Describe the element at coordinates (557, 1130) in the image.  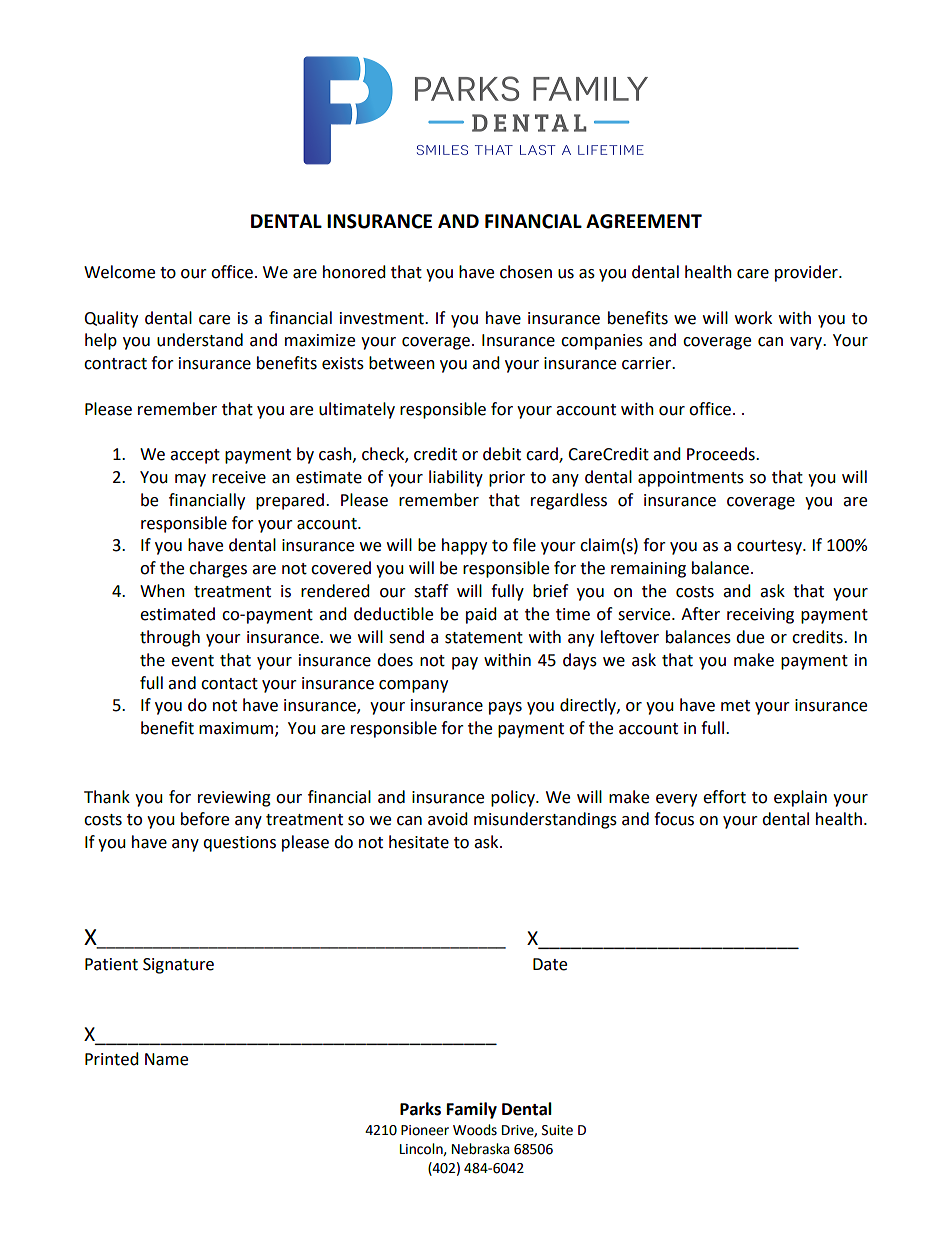
I see `Suite` at that location.
